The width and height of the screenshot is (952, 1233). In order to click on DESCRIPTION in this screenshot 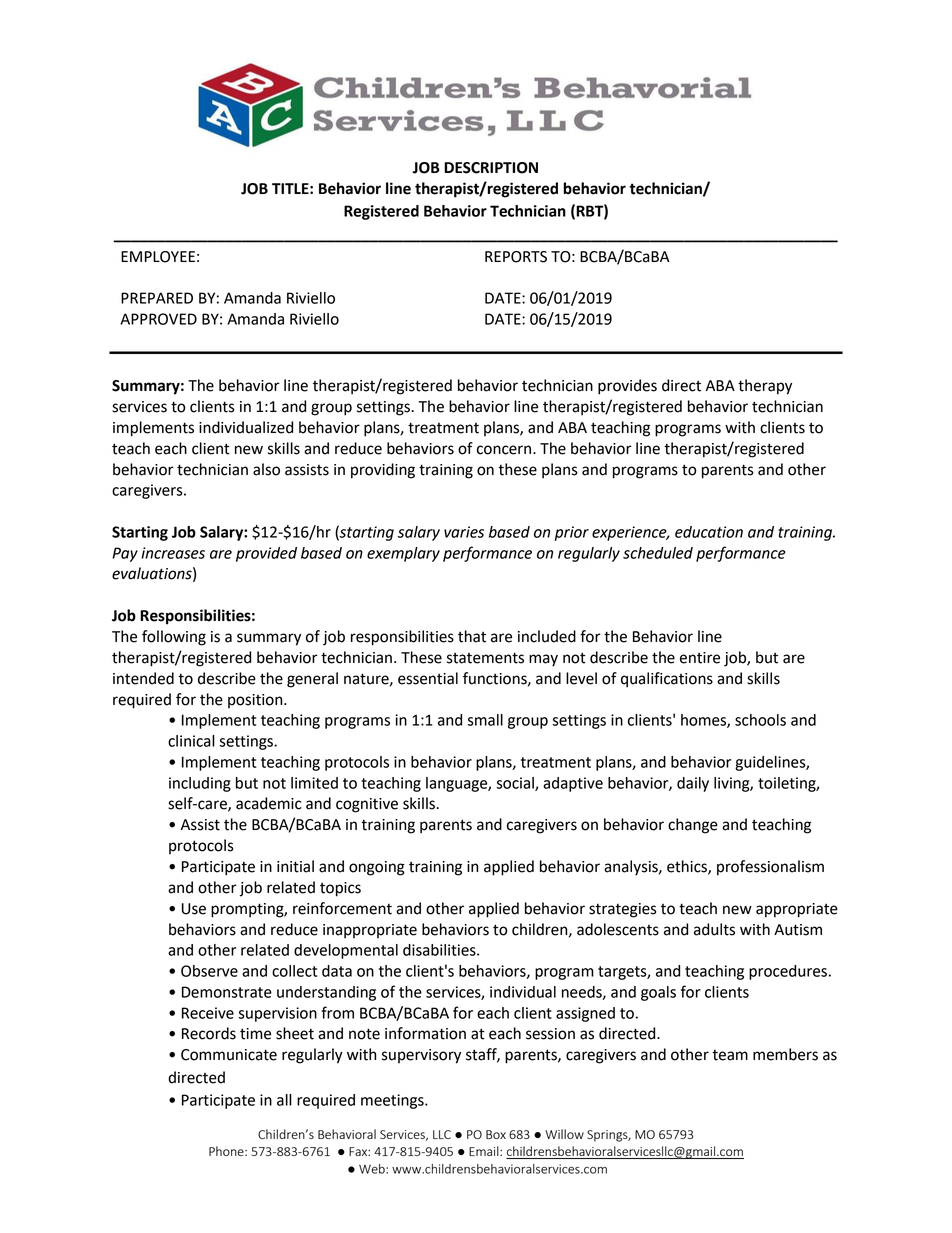, I will do `click(491, 168)`.
